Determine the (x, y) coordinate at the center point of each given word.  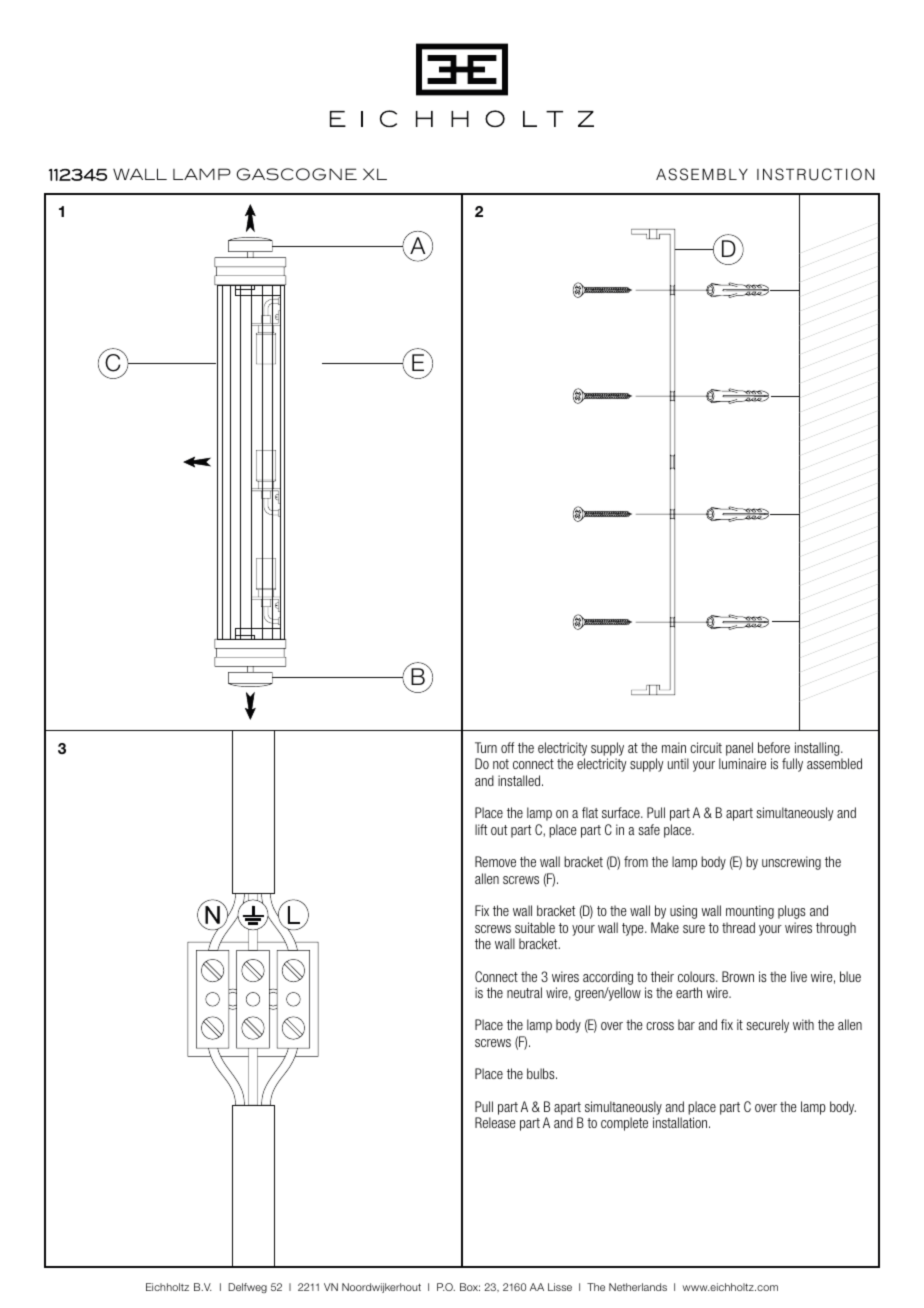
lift (481, 829)
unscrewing (791, 863)
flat (590, 812)
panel (740, 750)
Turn (486, 747)
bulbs (542, 1073)
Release (495, 1122)
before (774, 747)
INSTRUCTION (816, 174)
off (507, 747)
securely (768, 1026)
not (501, 764)
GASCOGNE (297, 174)
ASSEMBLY (702, 174)
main (674, 747)
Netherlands (638, 1287)
